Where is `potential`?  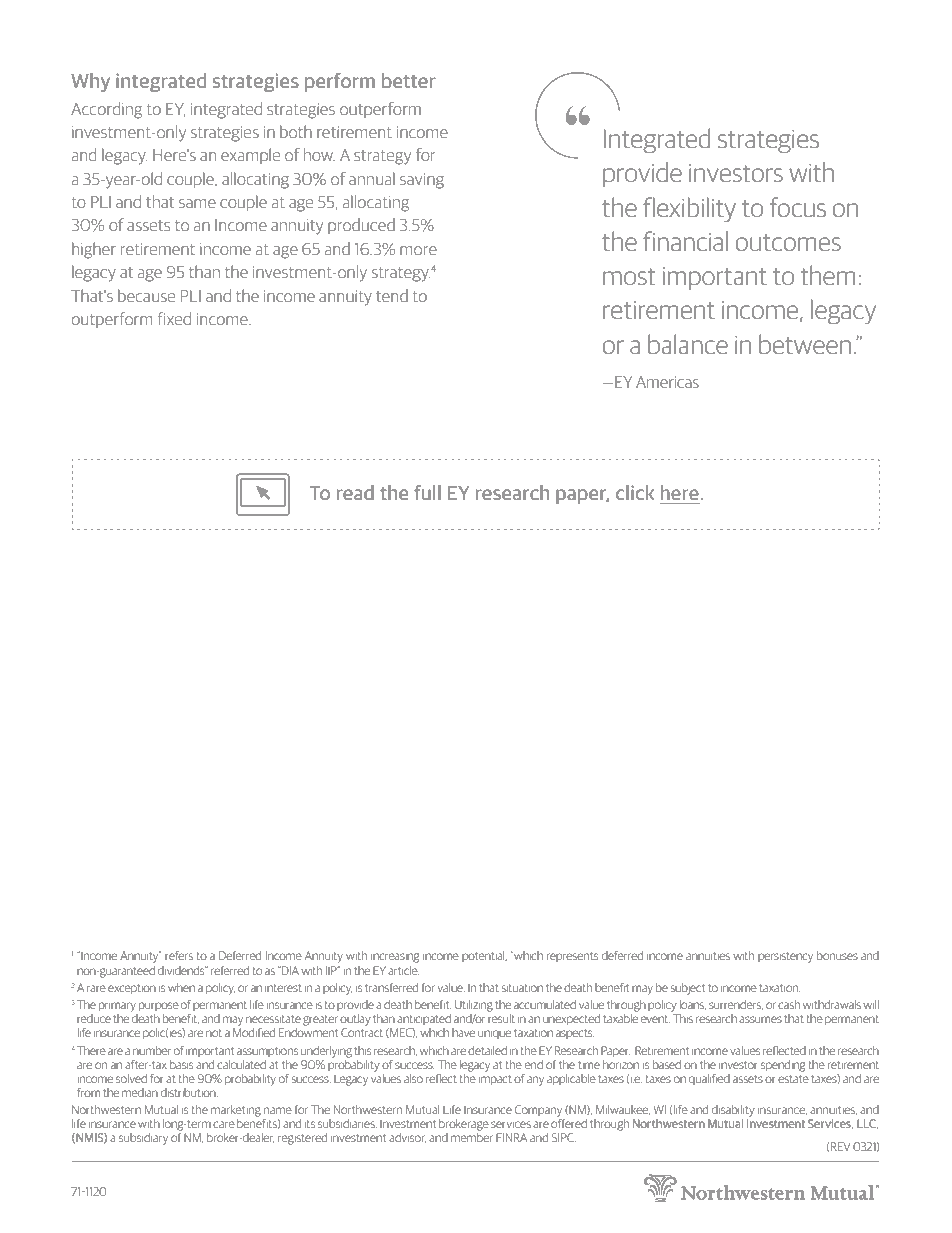
potential is located at coordinates (484, 956).
